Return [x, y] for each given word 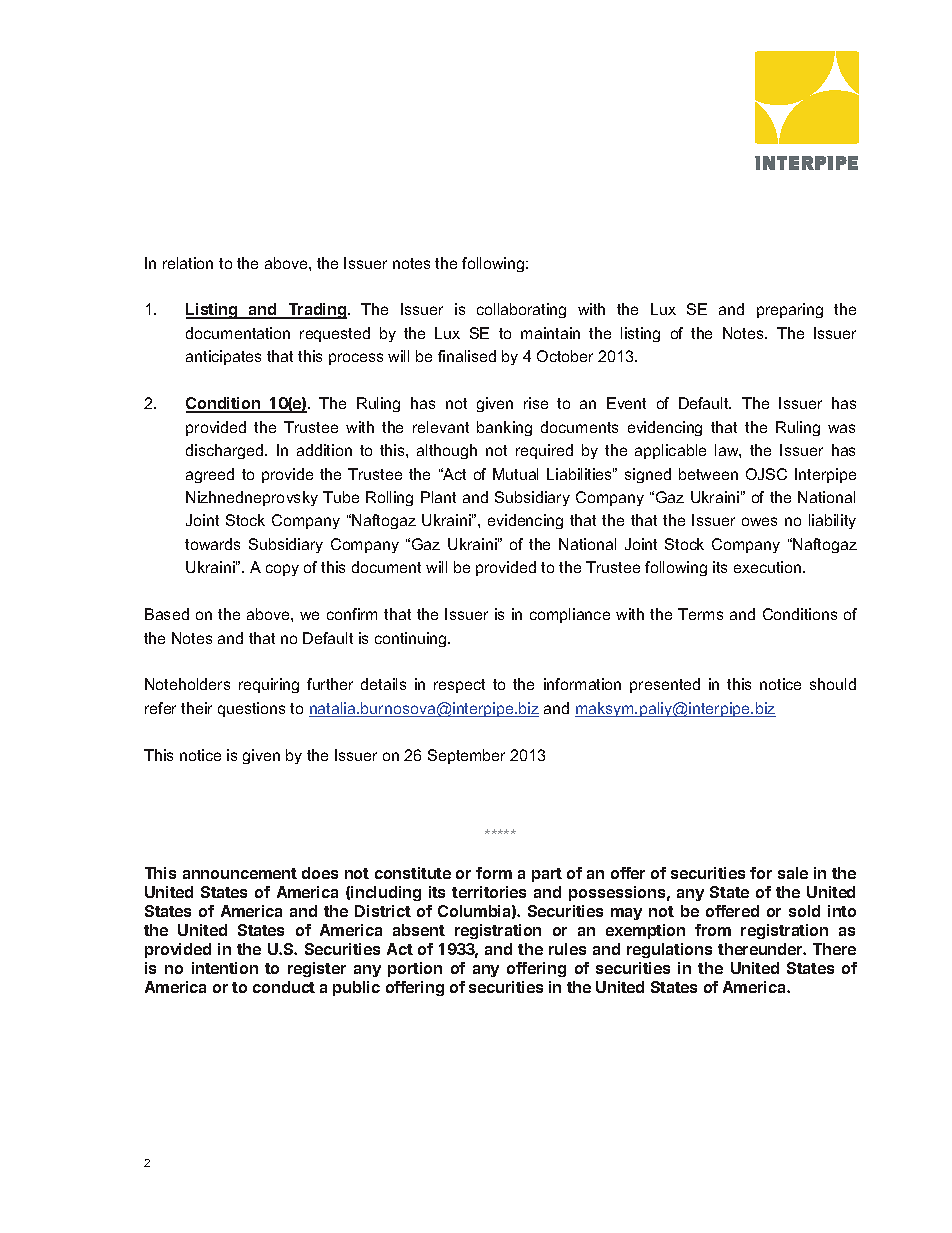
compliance [570, 615]
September [466, 756]
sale [793, 873]
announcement [240, 873]
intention [225, 968]
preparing [790, 310]
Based [167, 614]
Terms [700, 614]
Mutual [515, 474]
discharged [226, 451]
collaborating [521, 310]
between [708, 474]
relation [188, 263]
